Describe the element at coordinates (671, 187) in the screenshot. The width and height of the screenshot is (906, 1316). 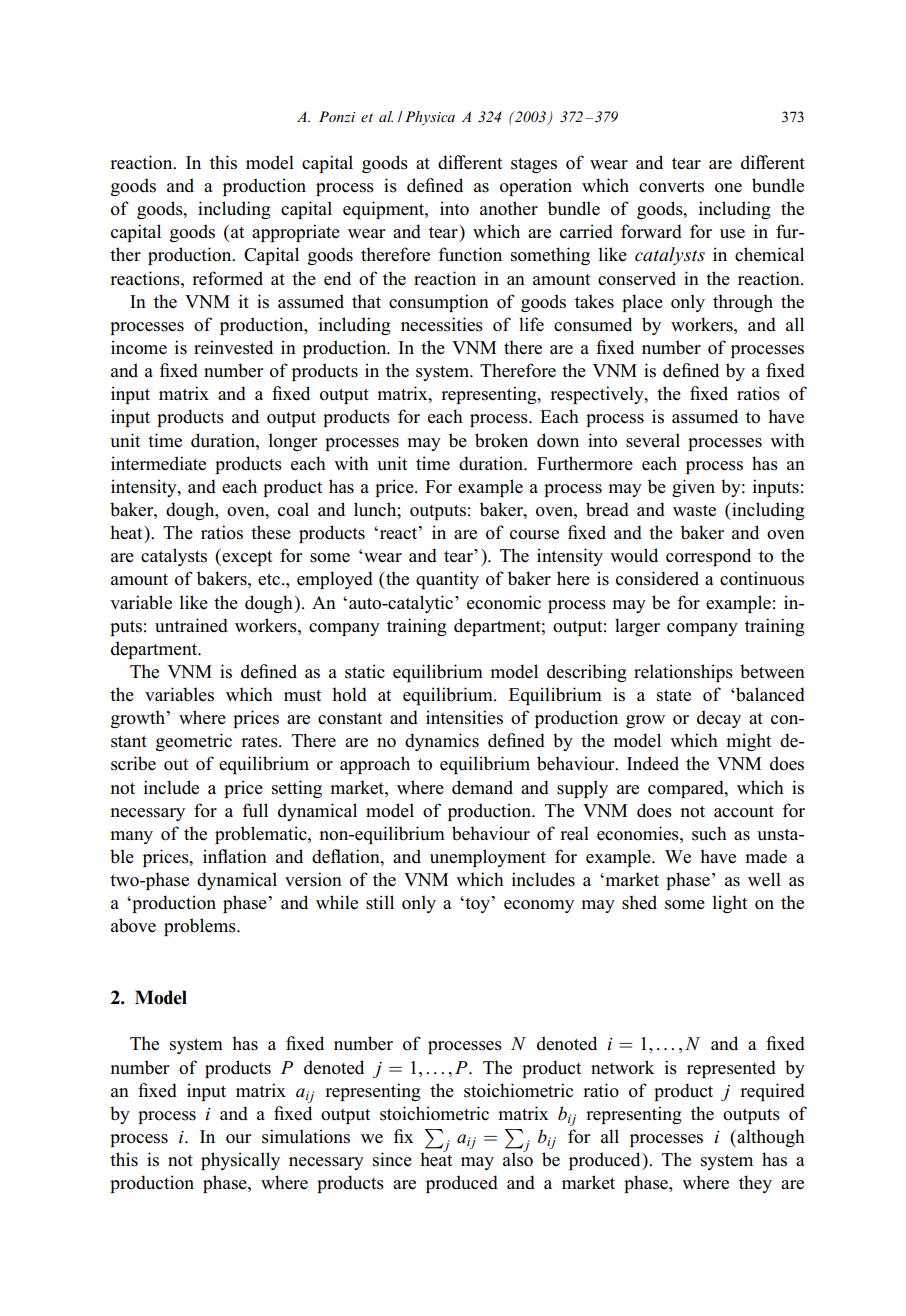
I see `converts` at that location.
